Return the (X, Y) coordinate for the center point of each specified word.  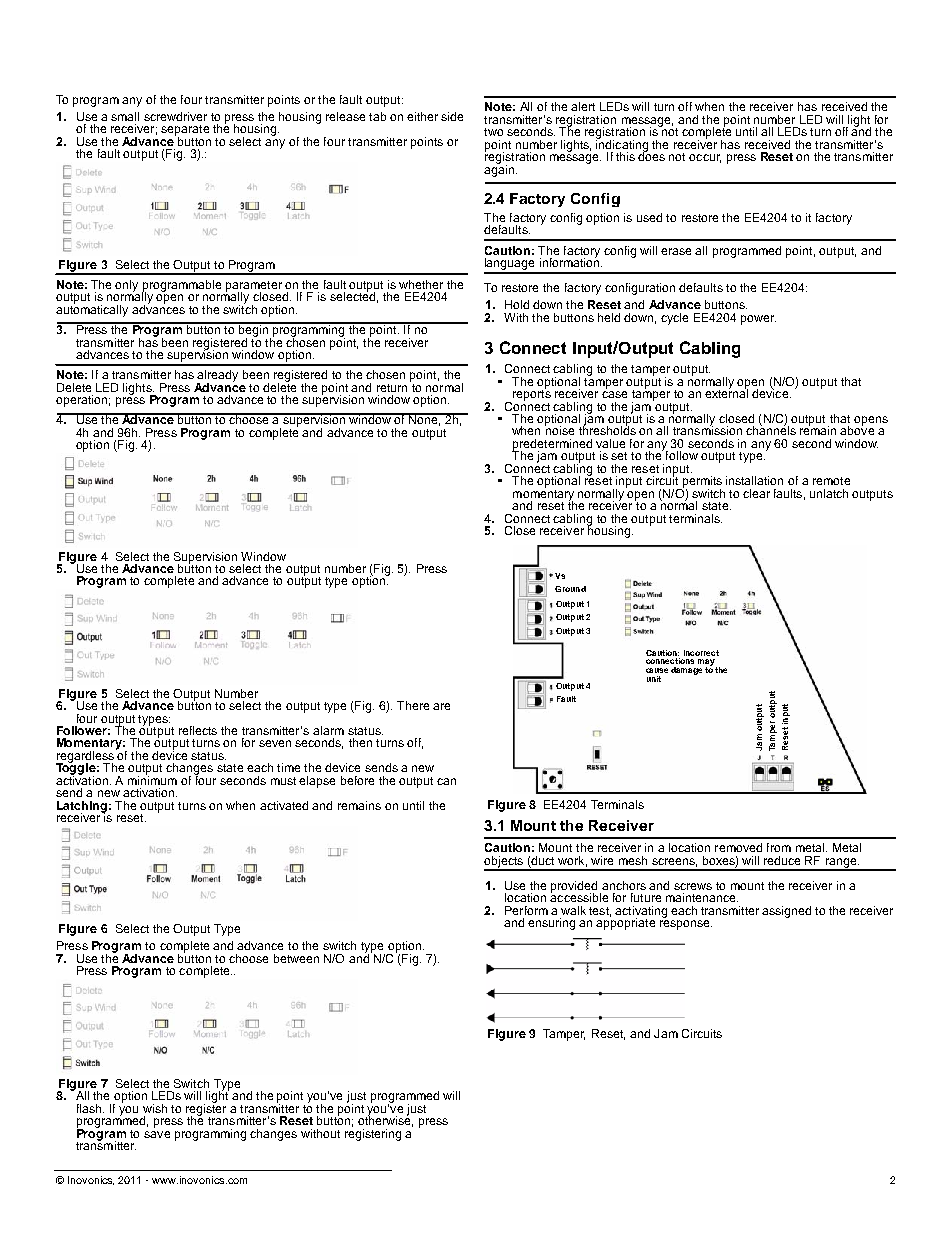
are (441, 706)
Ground (570, 589)
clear (756, 493)
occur (705, 158)
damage (686, 671)
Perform (526, 910)
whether (421, 284)
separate (185, 131)
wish (155, 1108)
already (217, 377)
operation (81, 401)
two (493, 132)
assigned (786, 912)
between (296, 958)
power (758, 320)
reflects (198, 730)
